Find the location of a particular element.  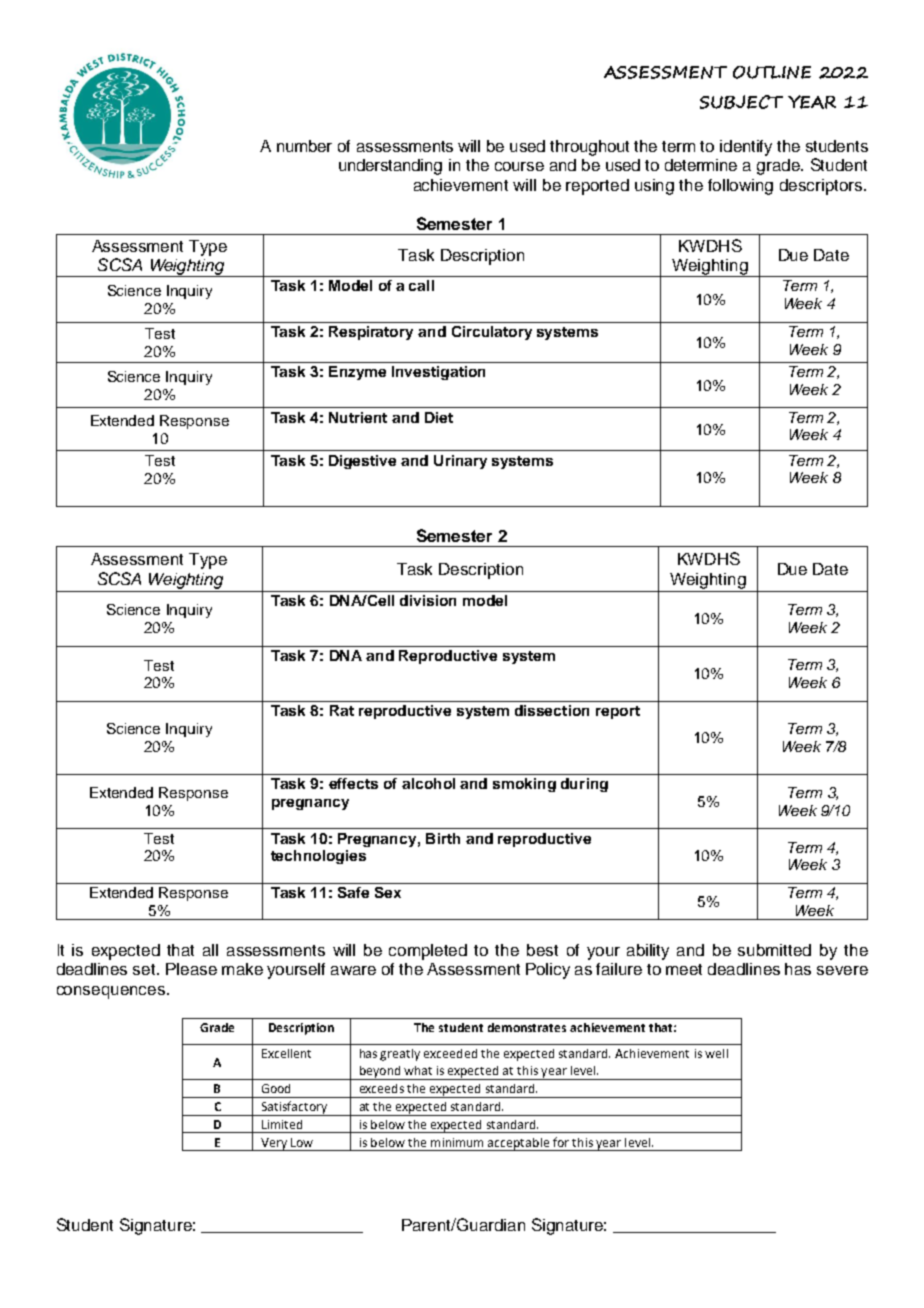

during is located at coordinates (584, 785).
